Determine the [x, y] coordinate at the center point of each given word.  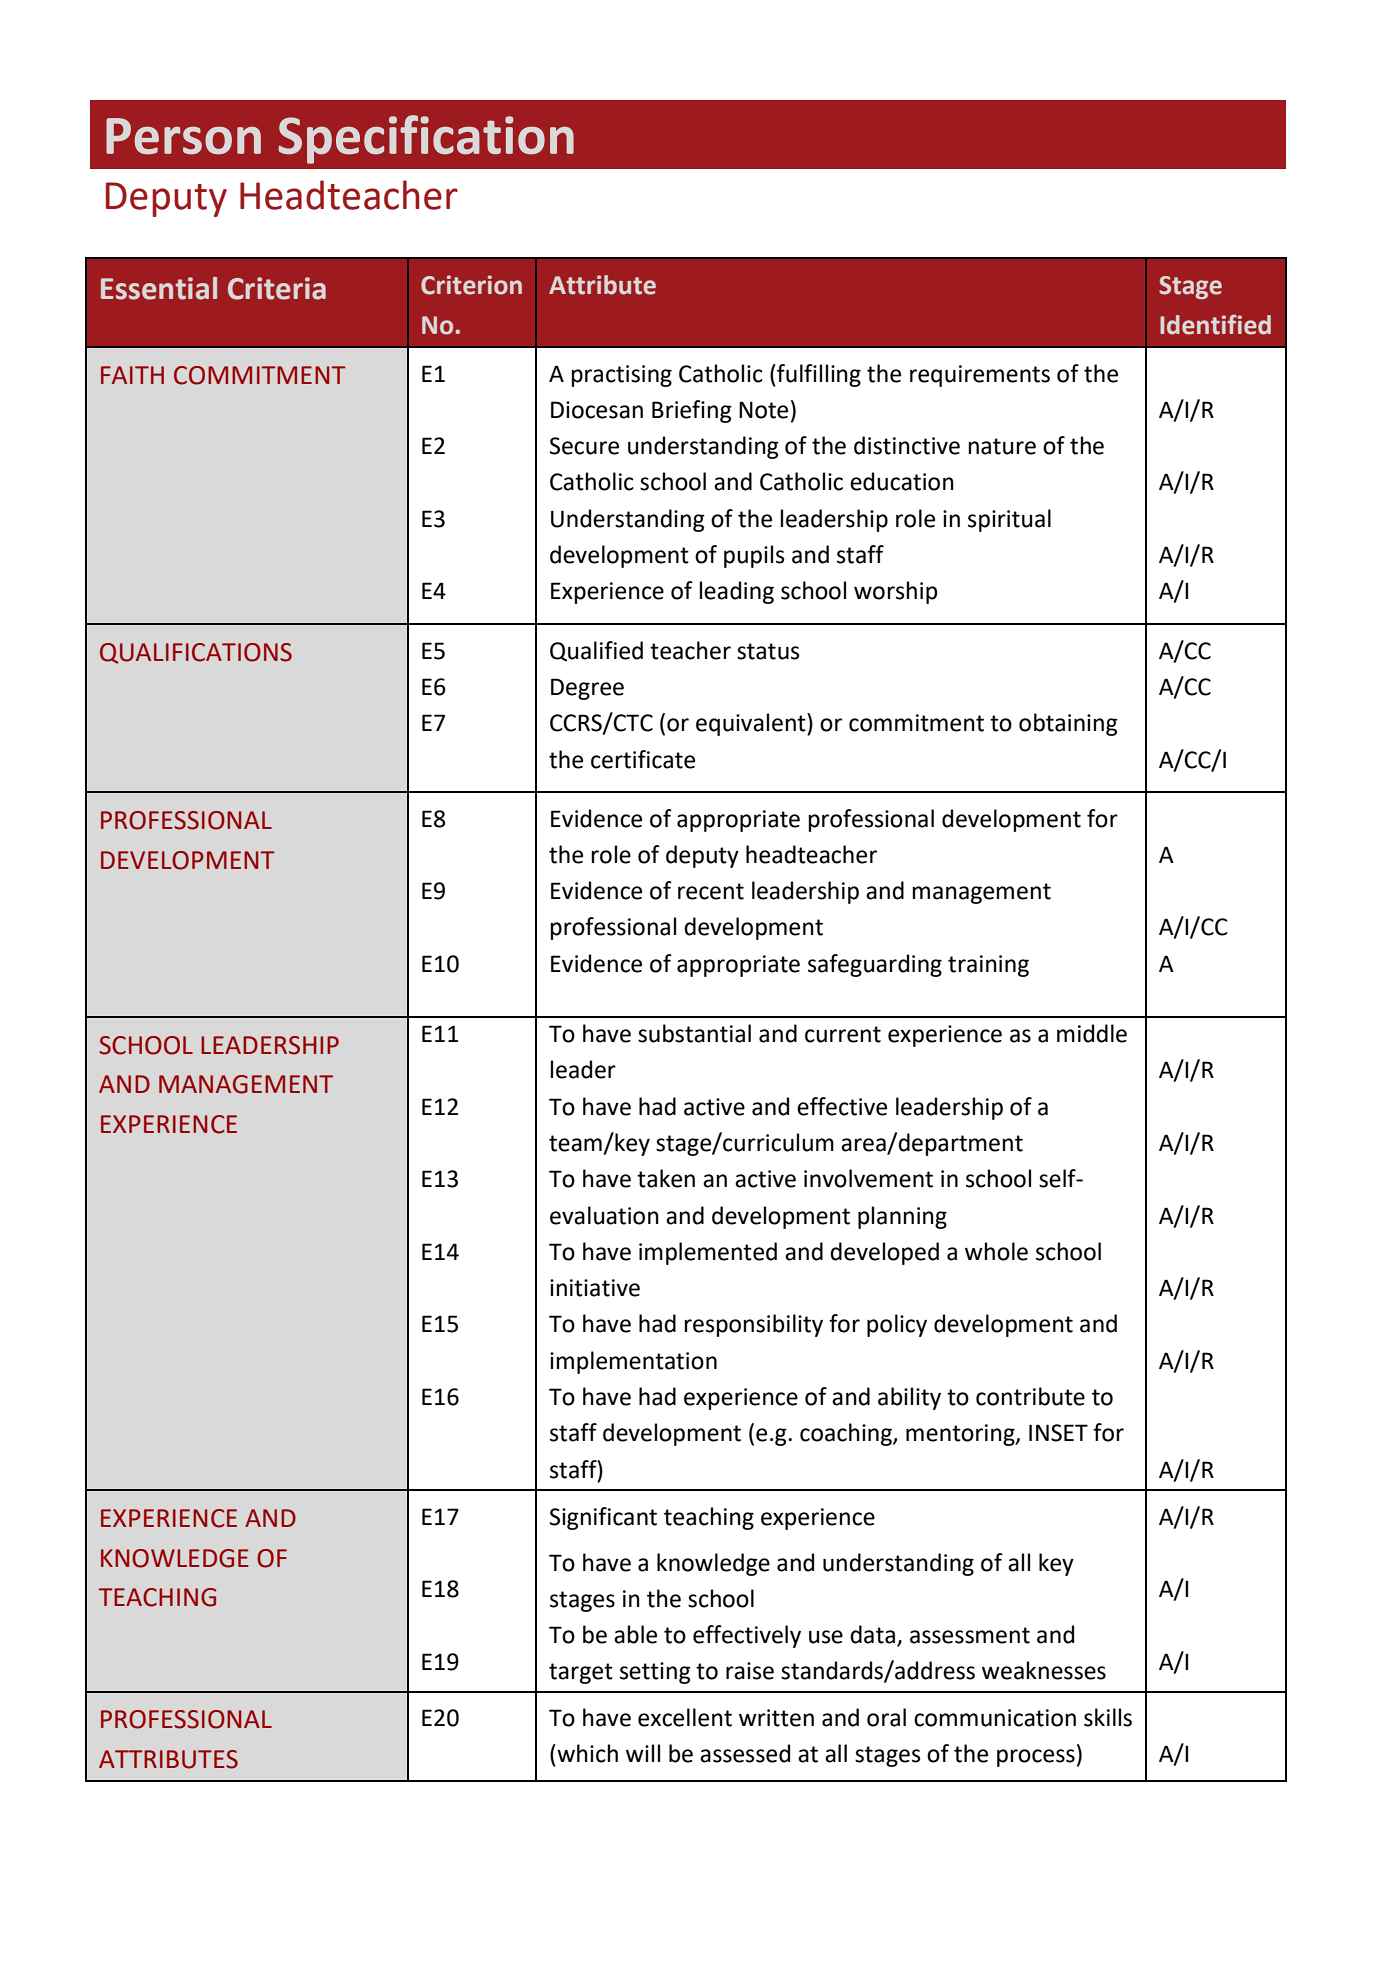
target [581, 1673]
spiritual [1009, 520]
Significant [603, 1518]
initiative [595, 1288]
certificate [643, 759]
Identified [1215, 324]
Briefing [692, 411]
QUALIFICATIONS [196, 653]
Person [183, 136]
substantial [694, 1033]
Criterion [471, 285]
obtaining [1068, 724]
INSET [1058, 1433]
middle [1092, 1033]
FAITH [132, 375]
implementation [633, 1362]
